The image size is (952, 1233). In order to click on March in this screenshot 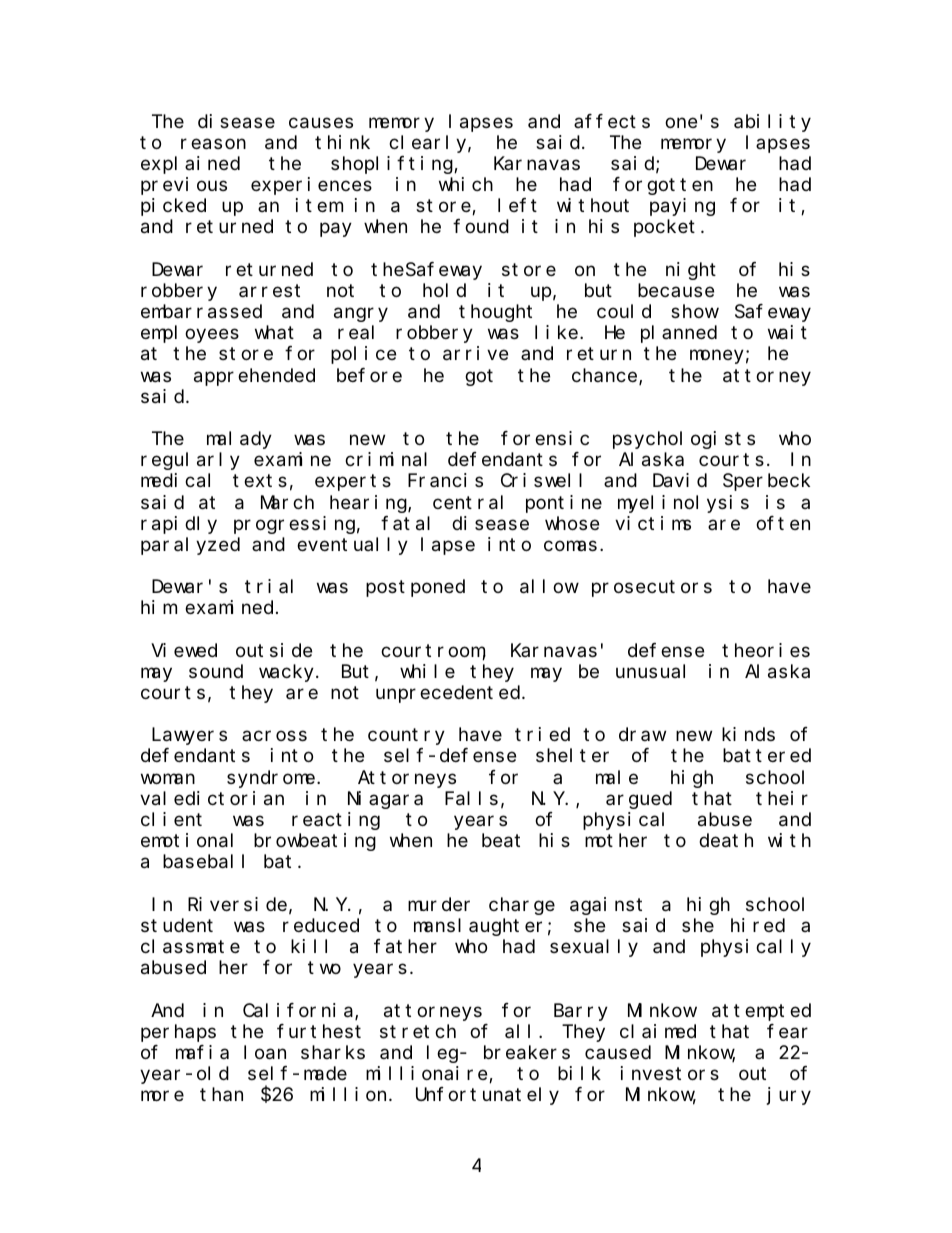, I will do `click(287, 502)`.
